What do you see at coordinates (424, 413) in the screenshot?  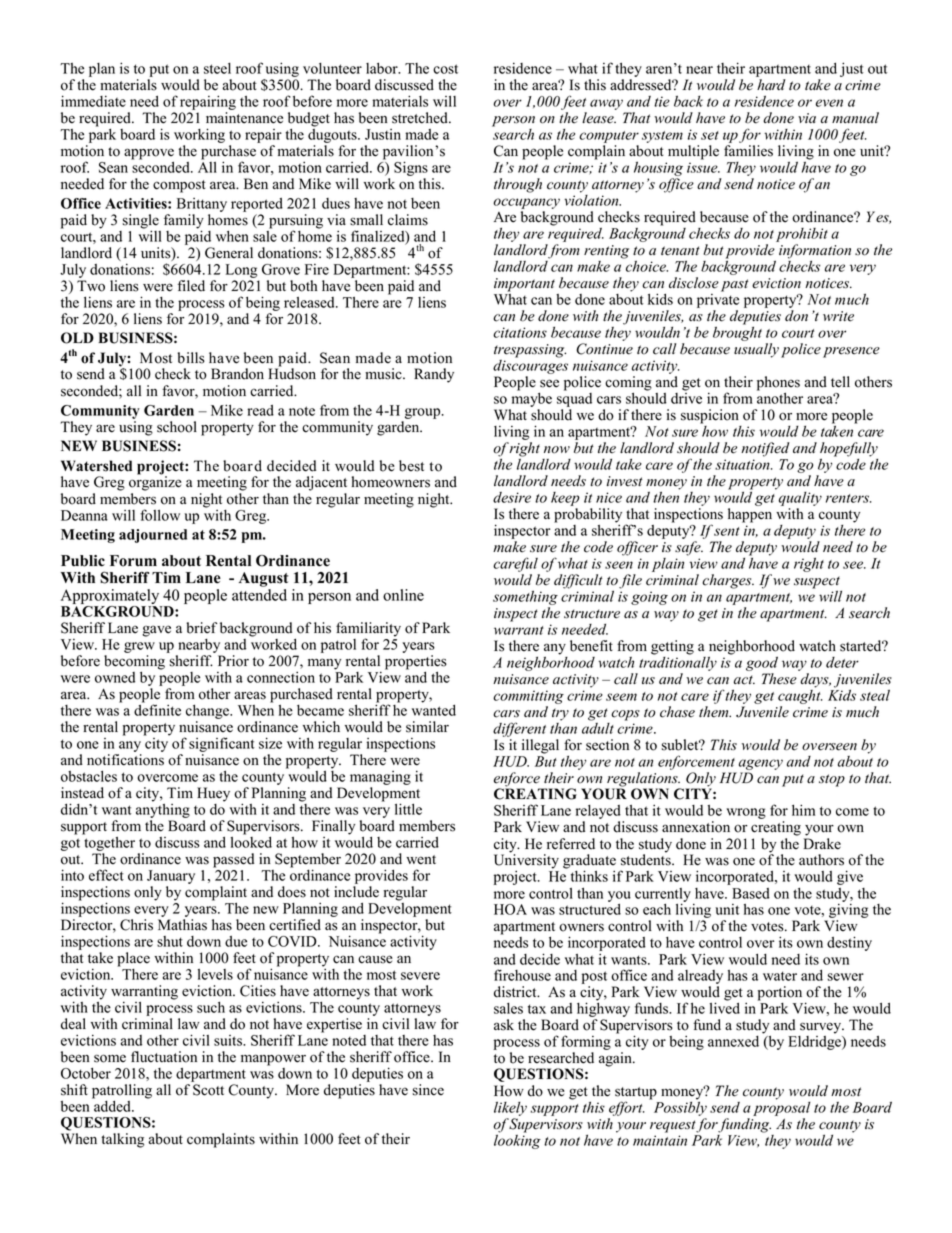 I see `group` at bounding box center [424, 413].
